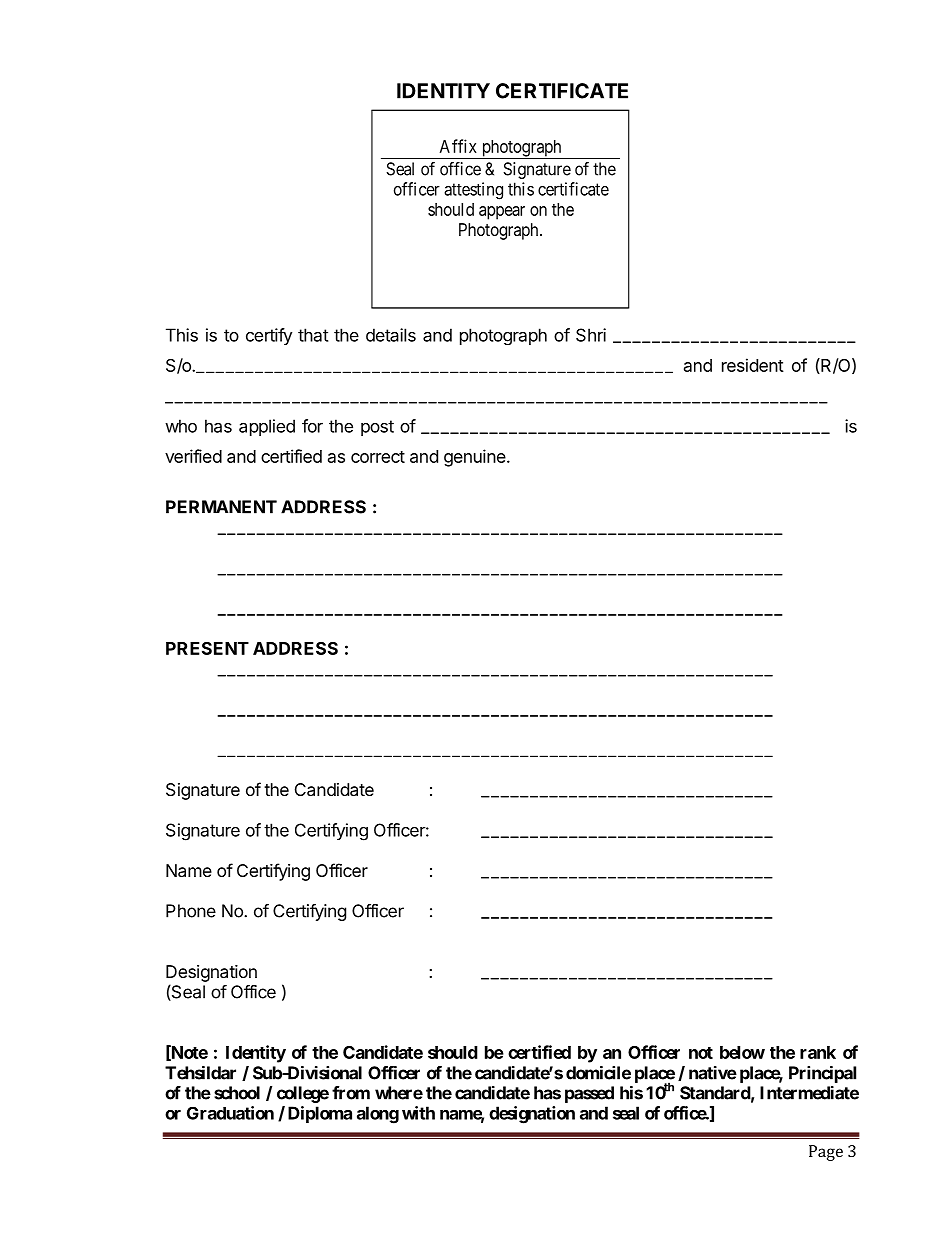 This image has height=1233, width=952. Describe the element at coordinates (591, 335) in the image. I see `Shri` at that location.
